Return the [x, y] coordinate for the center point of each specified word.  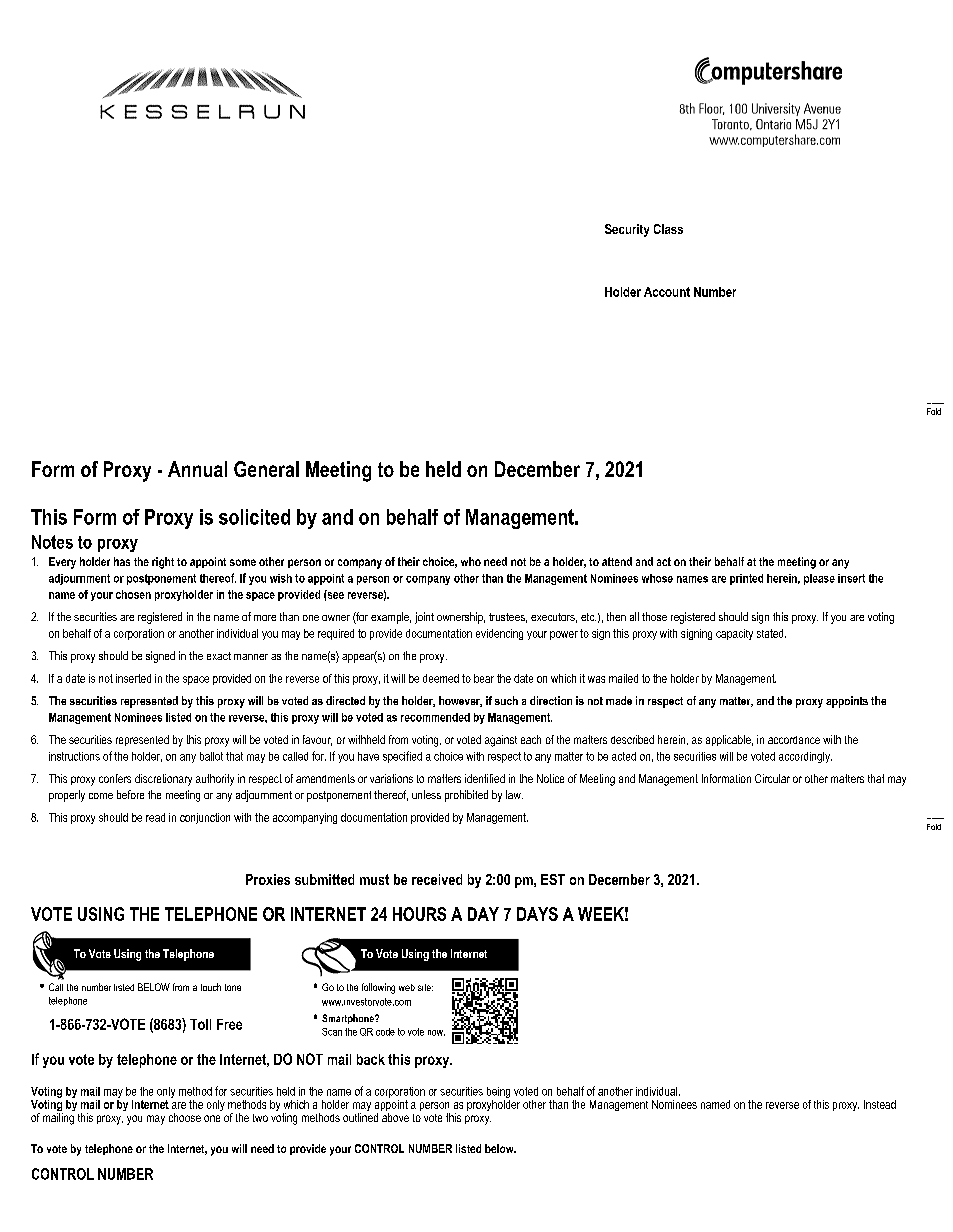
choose [185, 1117]
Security [627, 230]
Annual [197, 469]
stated [771, 633]
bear [484, 678]
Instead [880, 1104]
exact [219, 656]
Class [668, 229]
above [395, 1117]
